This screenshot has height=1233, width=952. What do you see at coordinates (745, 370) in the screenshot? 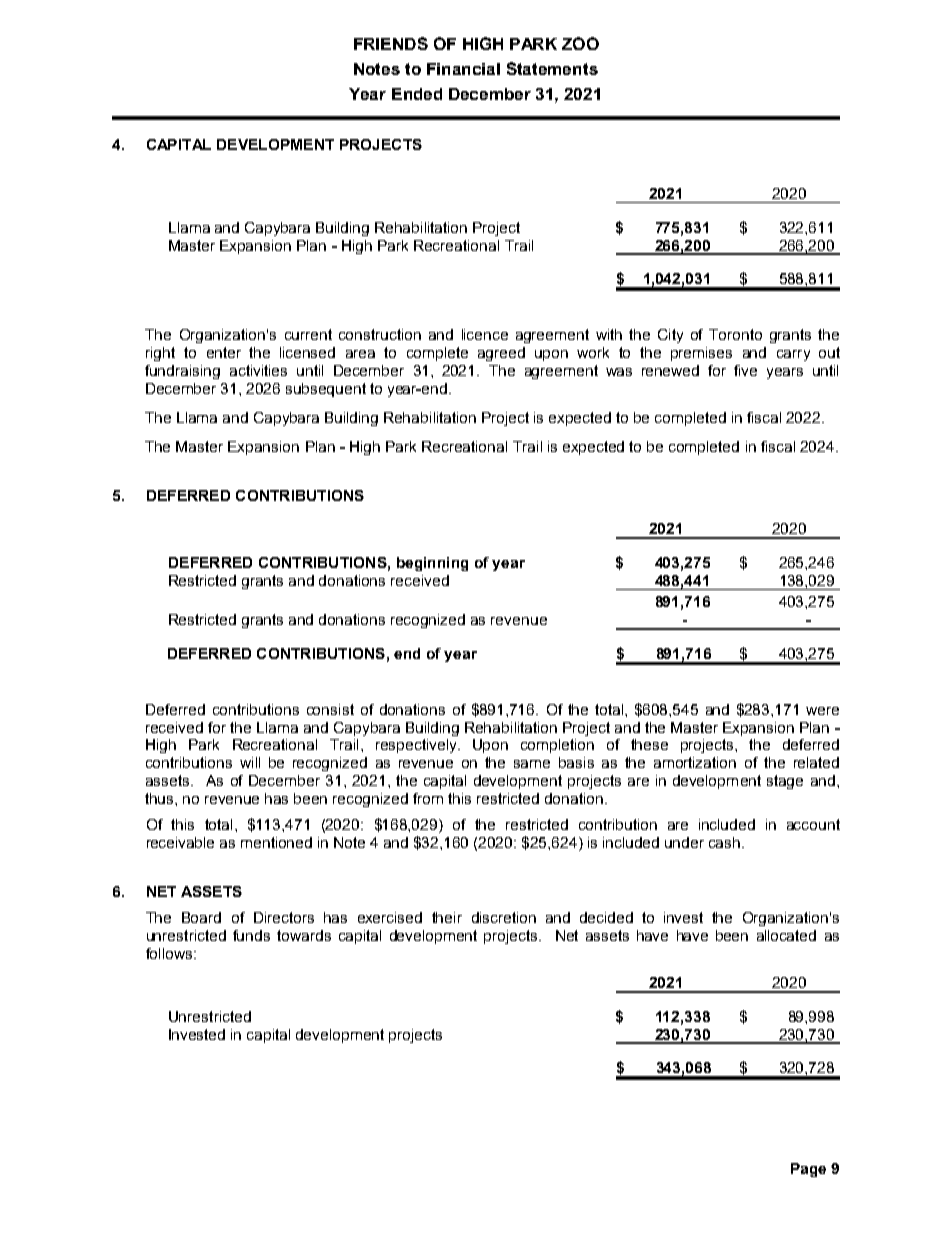
I see `five` at bounding box center [745, 370].
